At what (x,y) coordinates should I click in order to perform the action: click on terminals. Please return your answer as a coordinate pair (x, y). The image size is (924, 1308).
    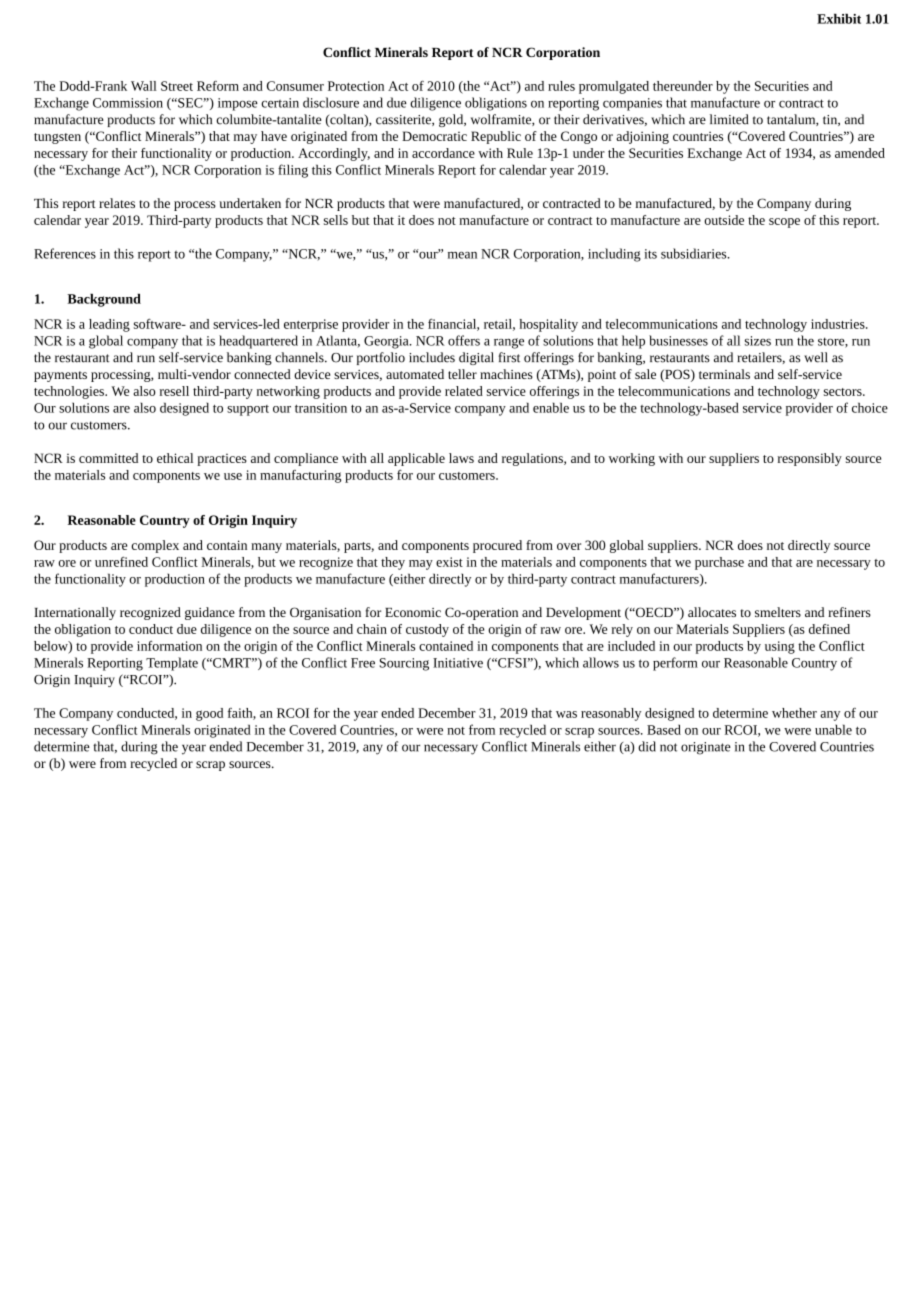
    Looking at the image, I should click on (724, 374).
